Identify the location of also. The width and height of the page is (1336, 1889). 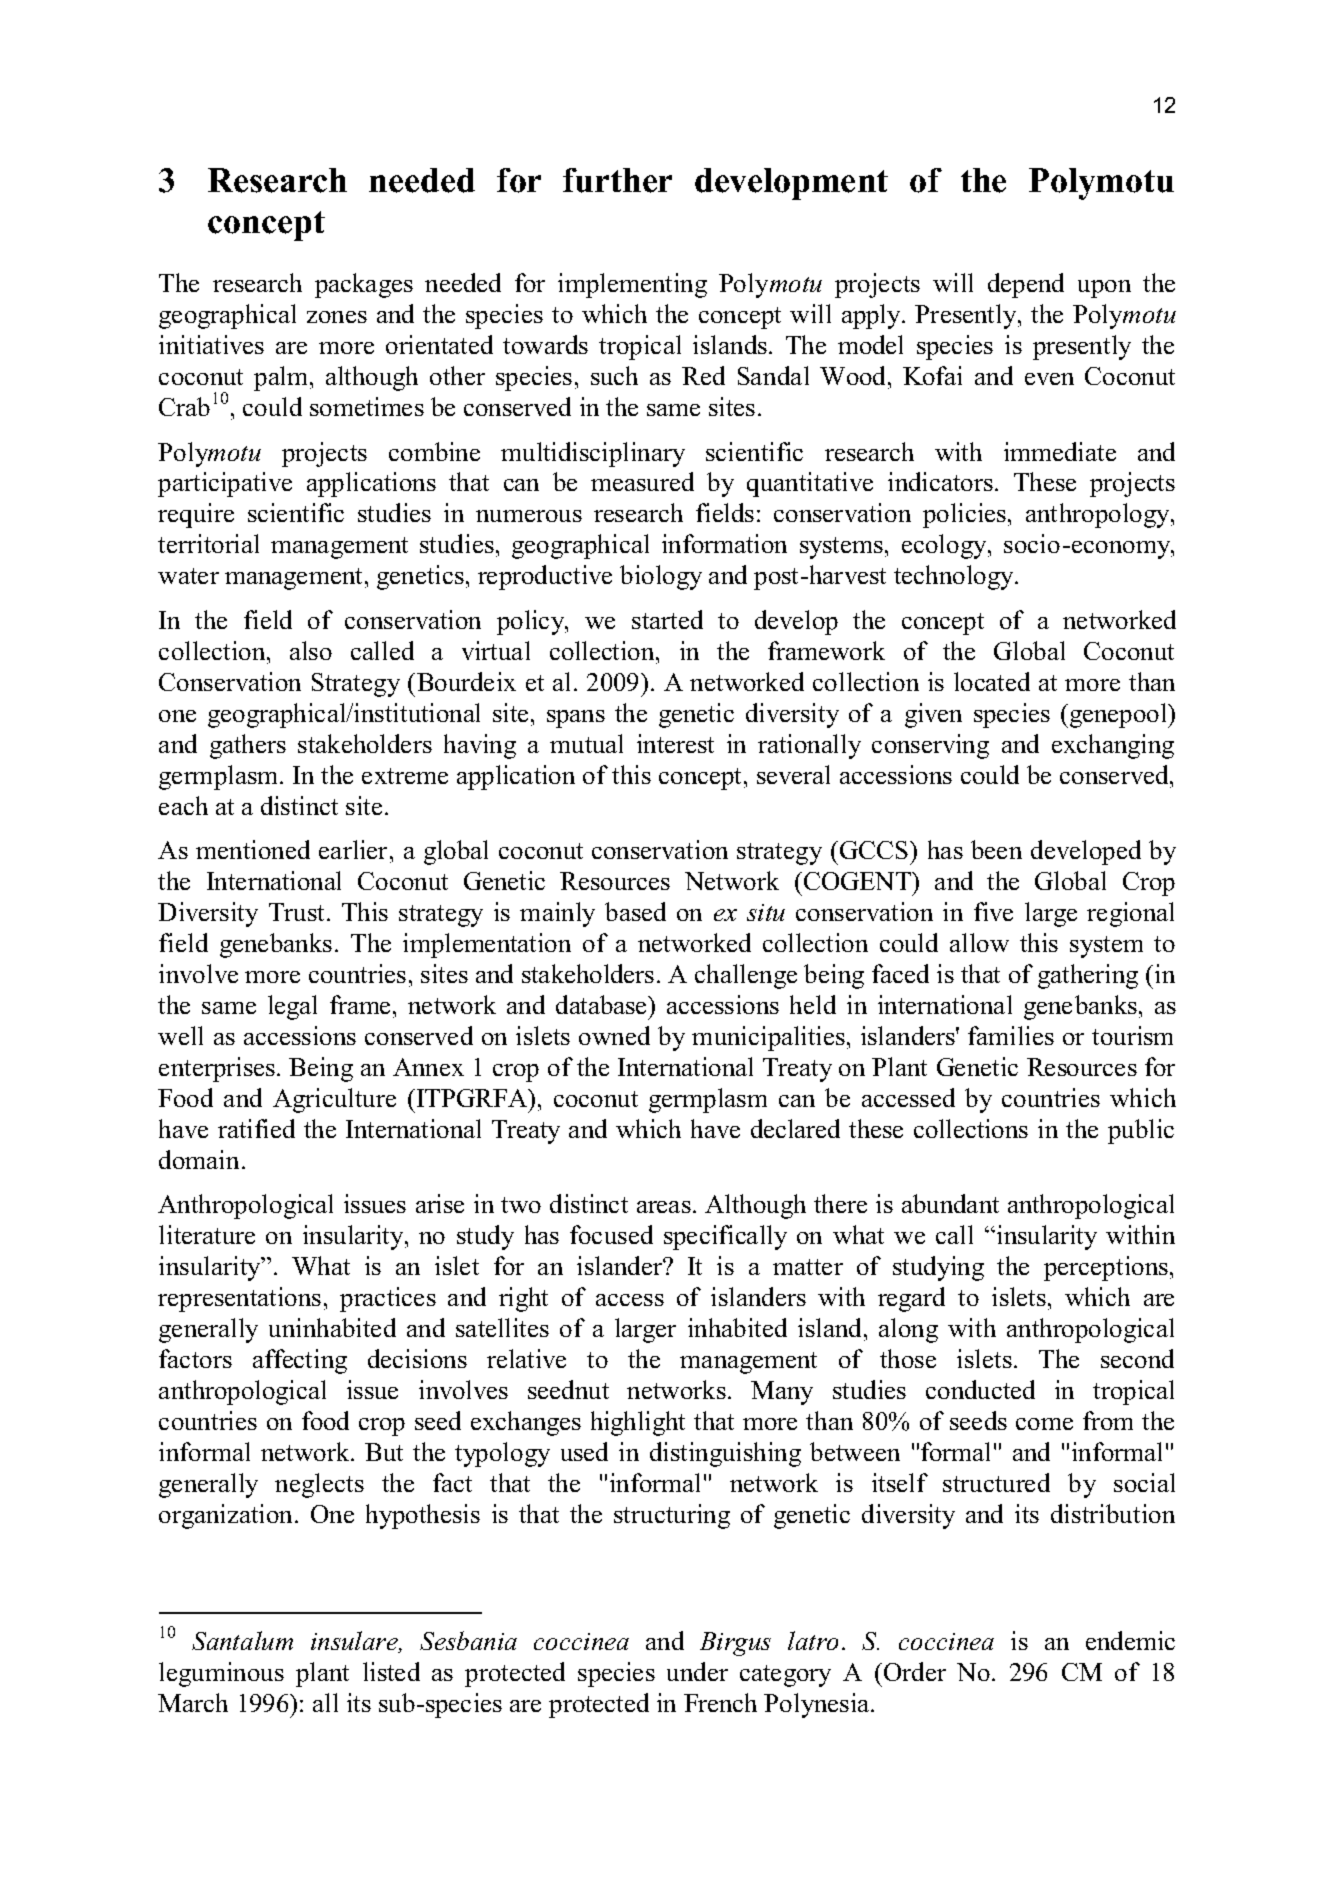
(311, 650).
